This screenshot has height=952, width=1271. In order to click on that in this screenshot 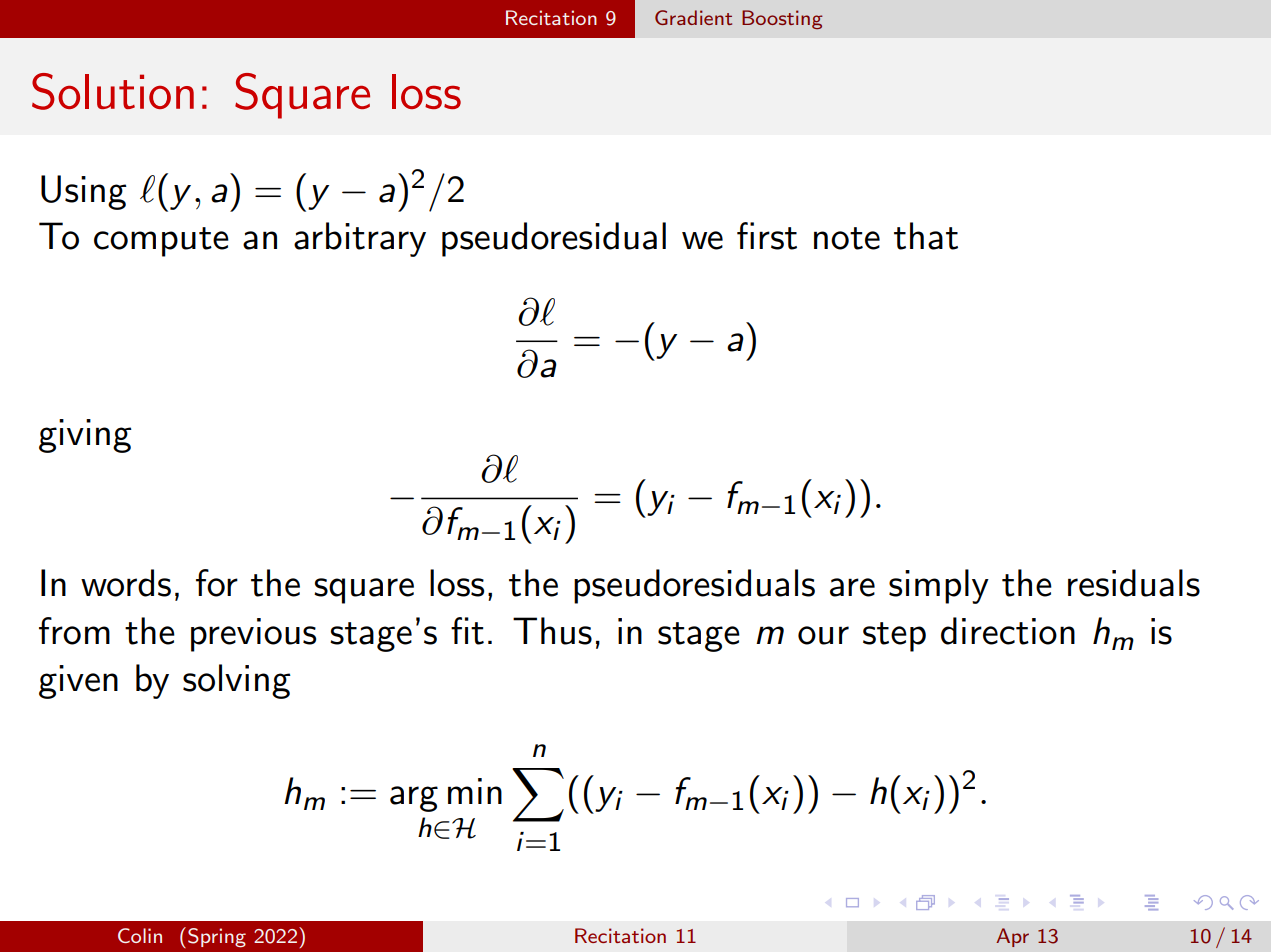, I will do `click(926, 236)`.
